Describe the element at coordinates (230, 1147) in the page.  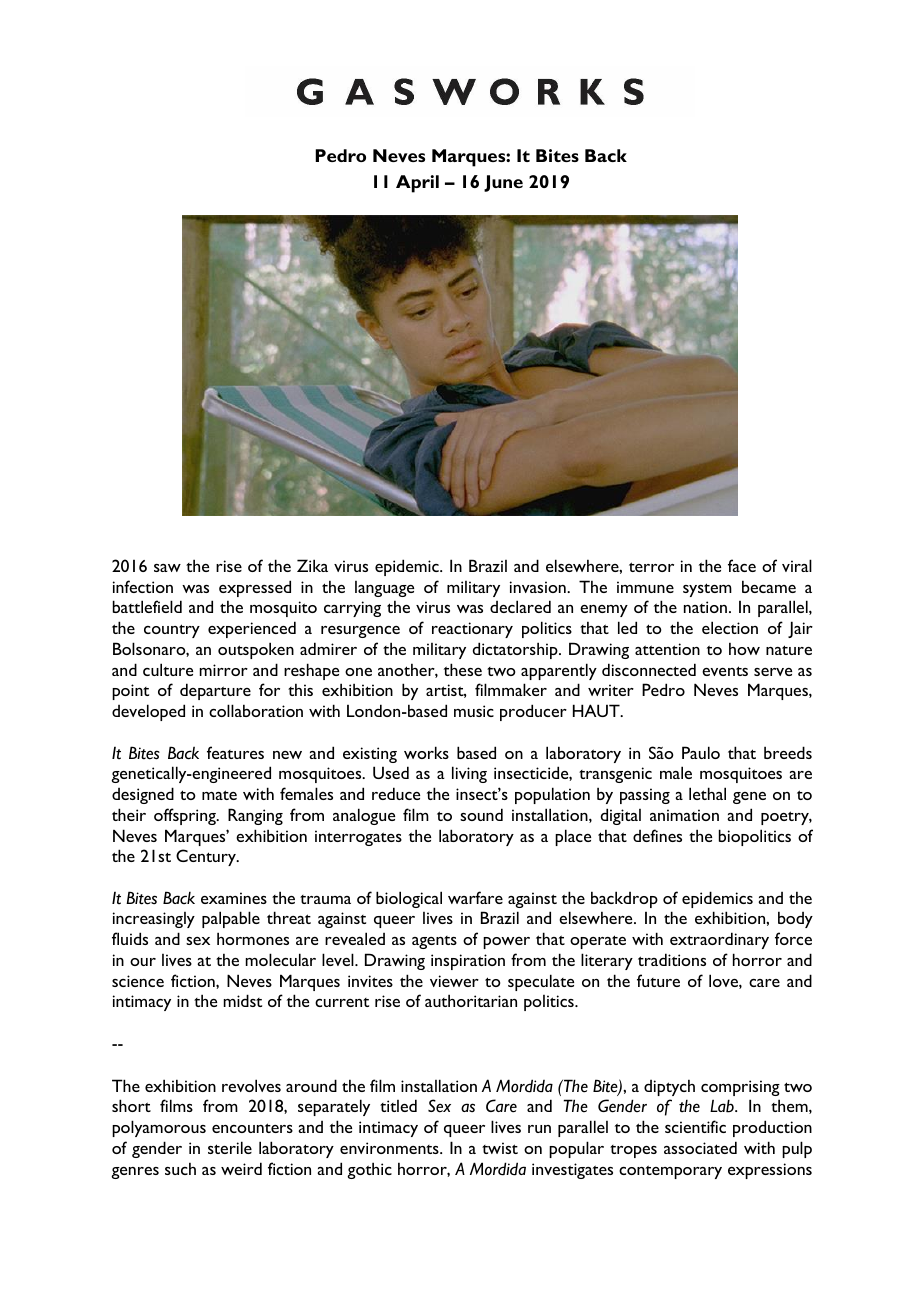
I see `sterile` at that location.
